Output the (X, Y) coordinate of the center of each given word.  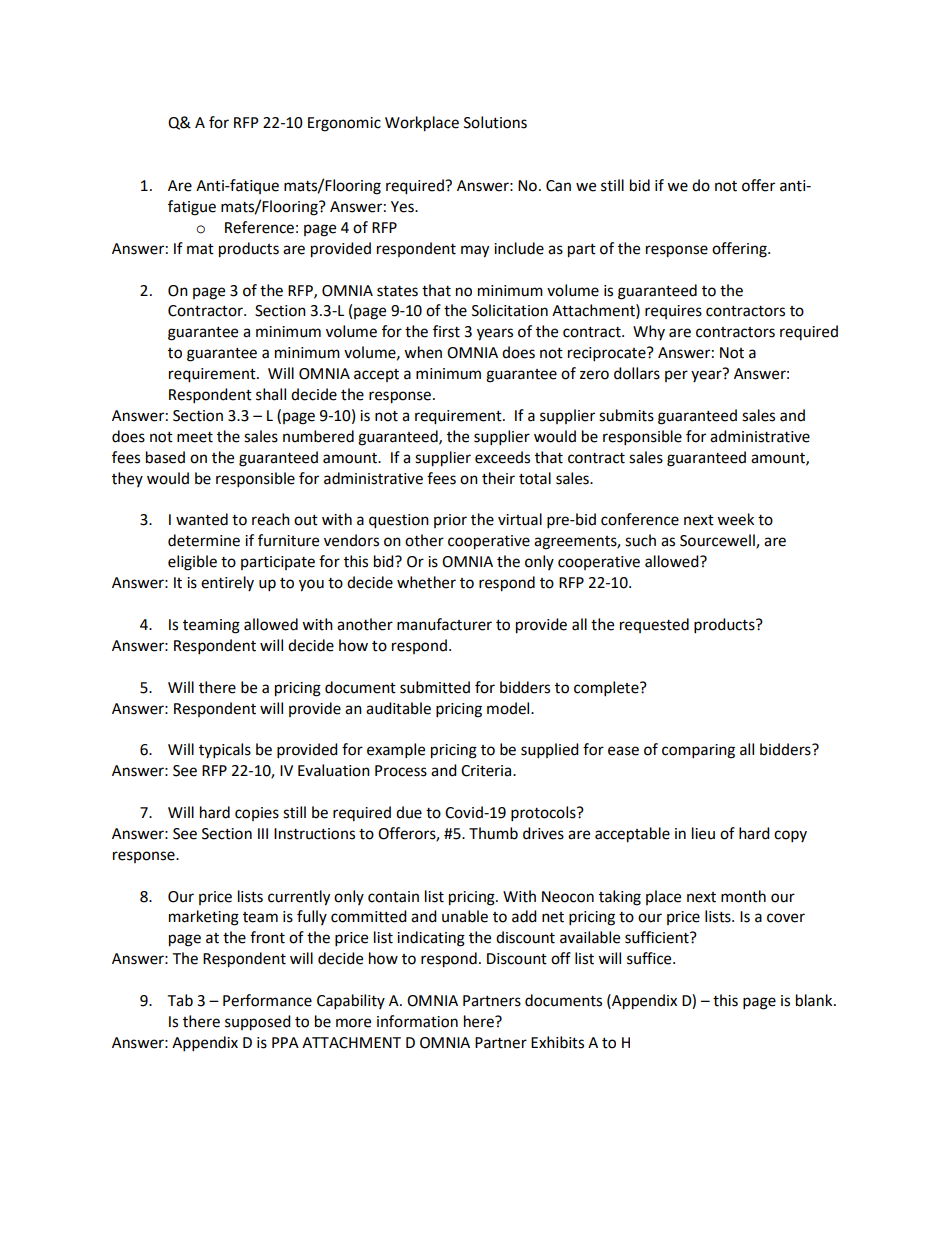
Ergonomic (344, 124)
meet (195, 437)
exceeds (502, 457)
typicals (225, 751)
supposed (258, 1023)
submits (626, 415)
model (509, 708)
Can (558, 186)
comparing (698, 751)
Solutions (495, 122)
